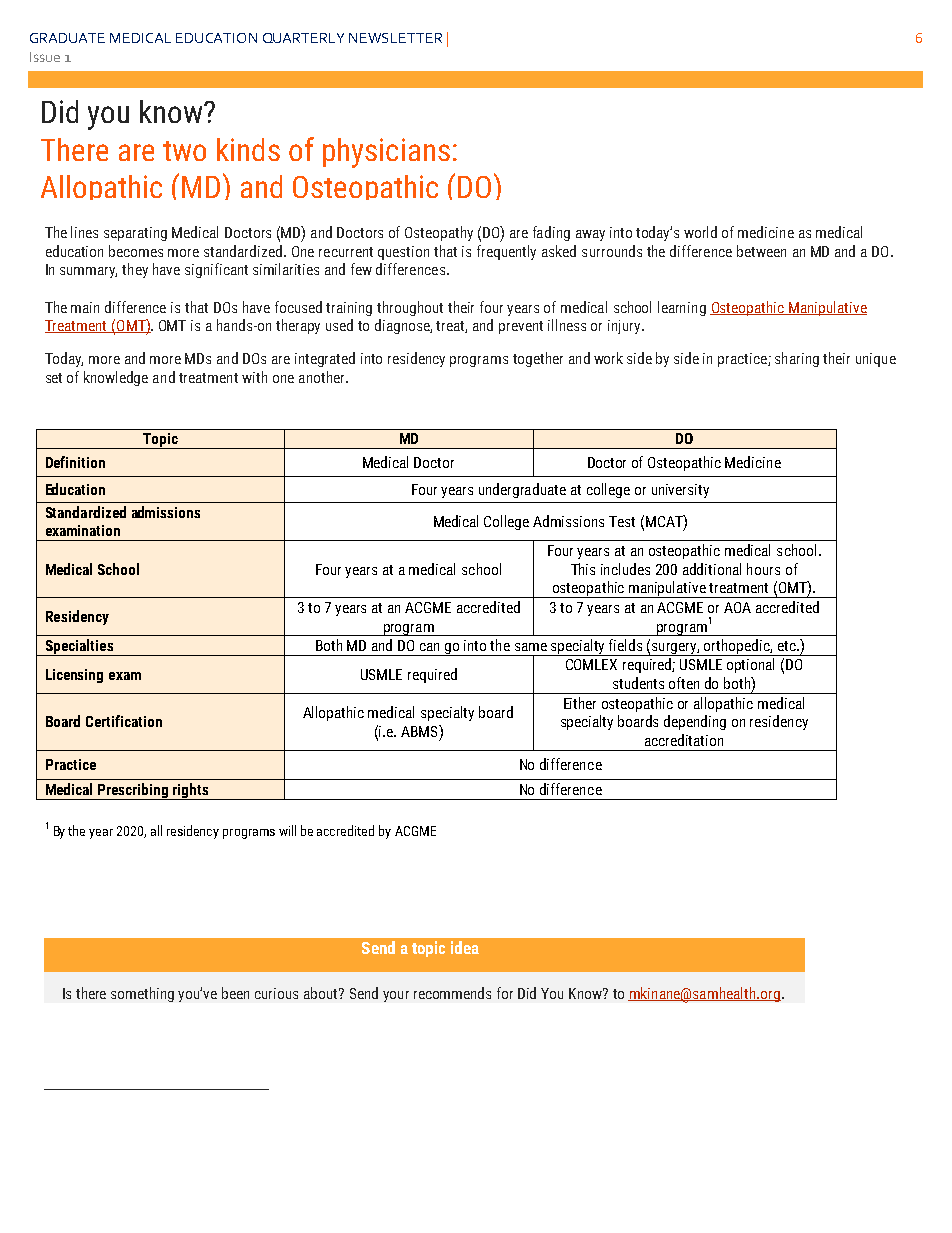  What do you see at coordinates (505, 993) in the screenshot?
I see `for` at bounding box center [505, 993].
